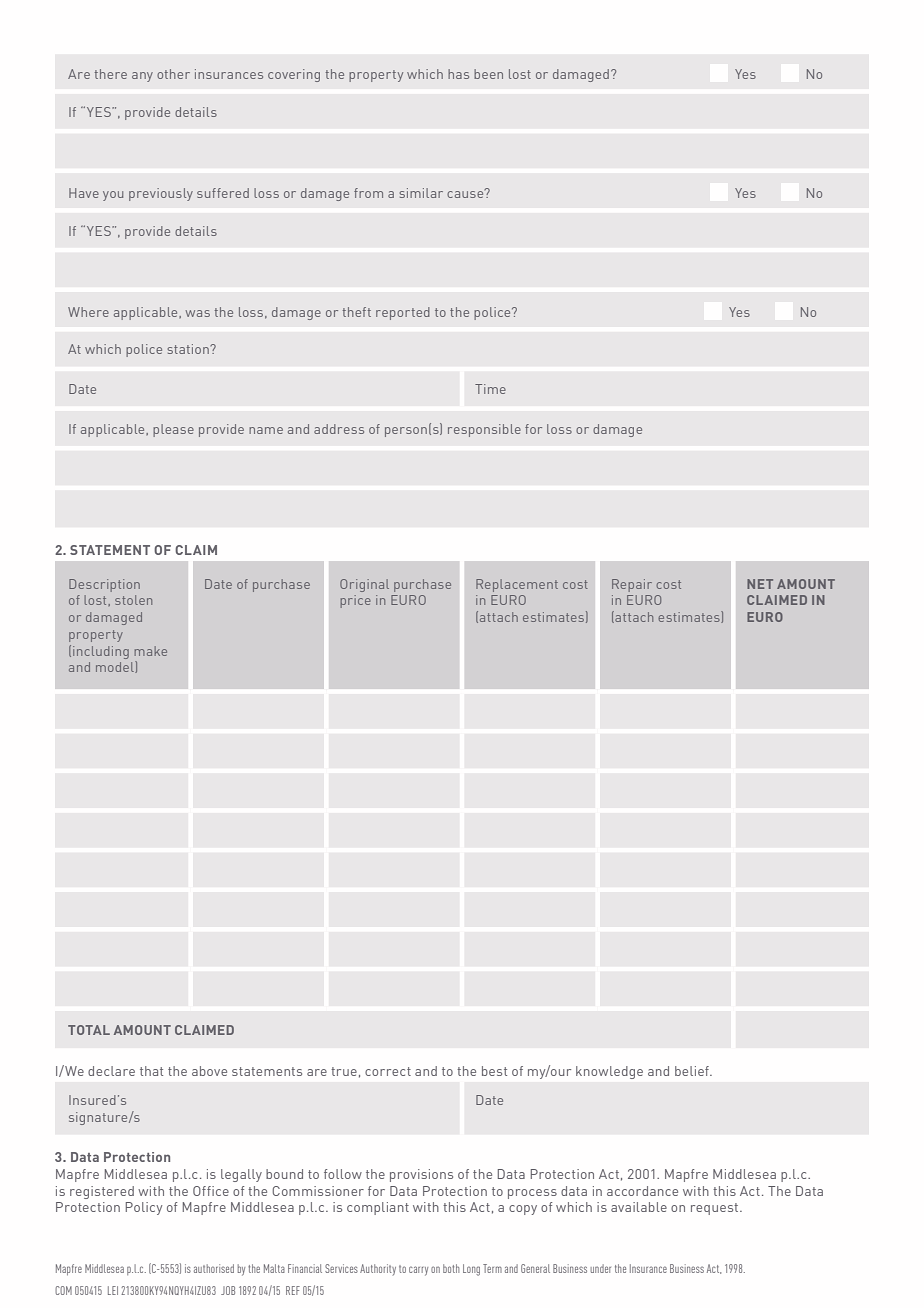 This screenshot has height=1308, width=924. What do you see at coordinates (484, 430) in the screenshot?
I see `responsible` at bounding box center [484, 430].
